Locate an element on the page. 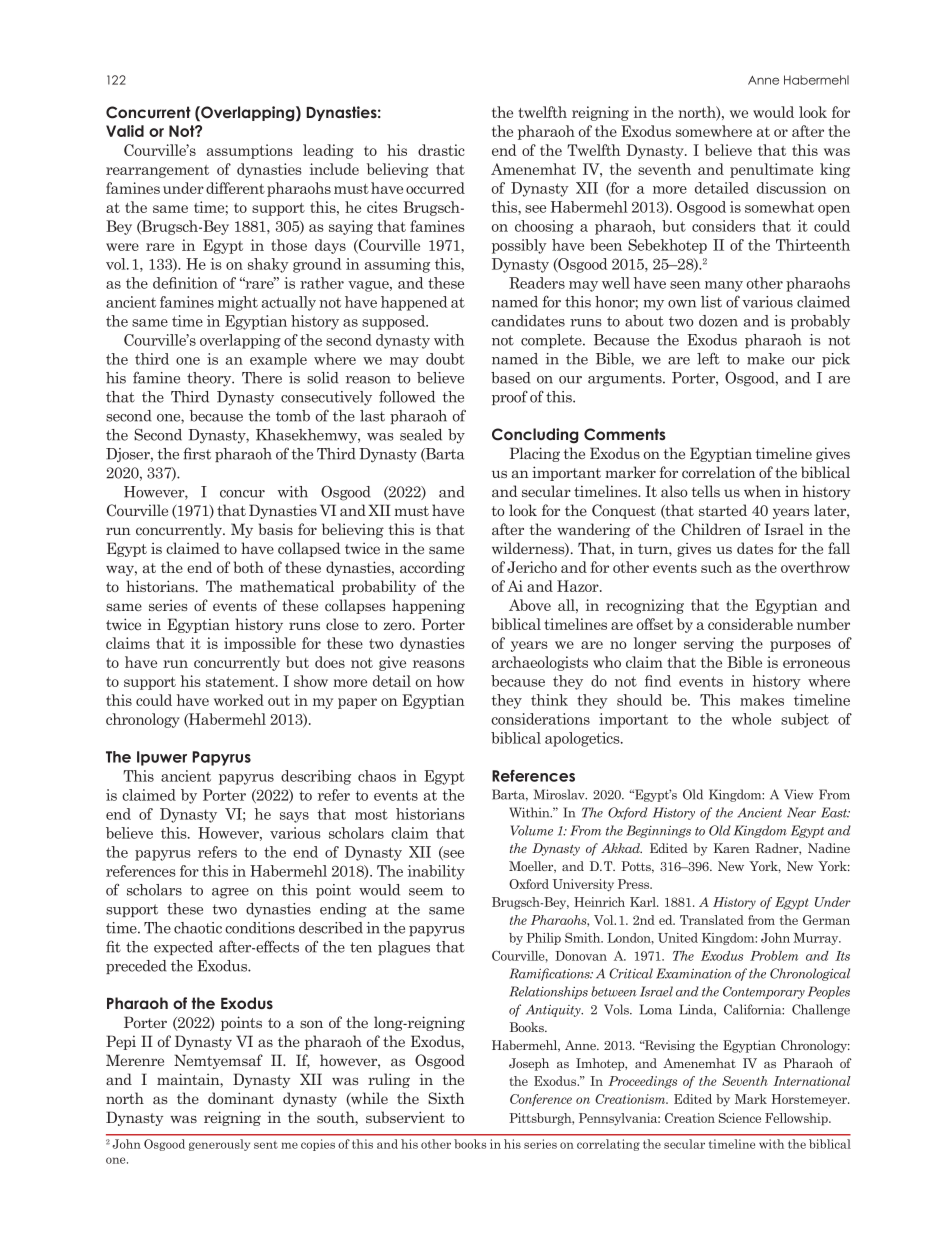 Image resolution: width=952 pixels, height=1233 pixels. Translated is located at coordinates (712, 920).
